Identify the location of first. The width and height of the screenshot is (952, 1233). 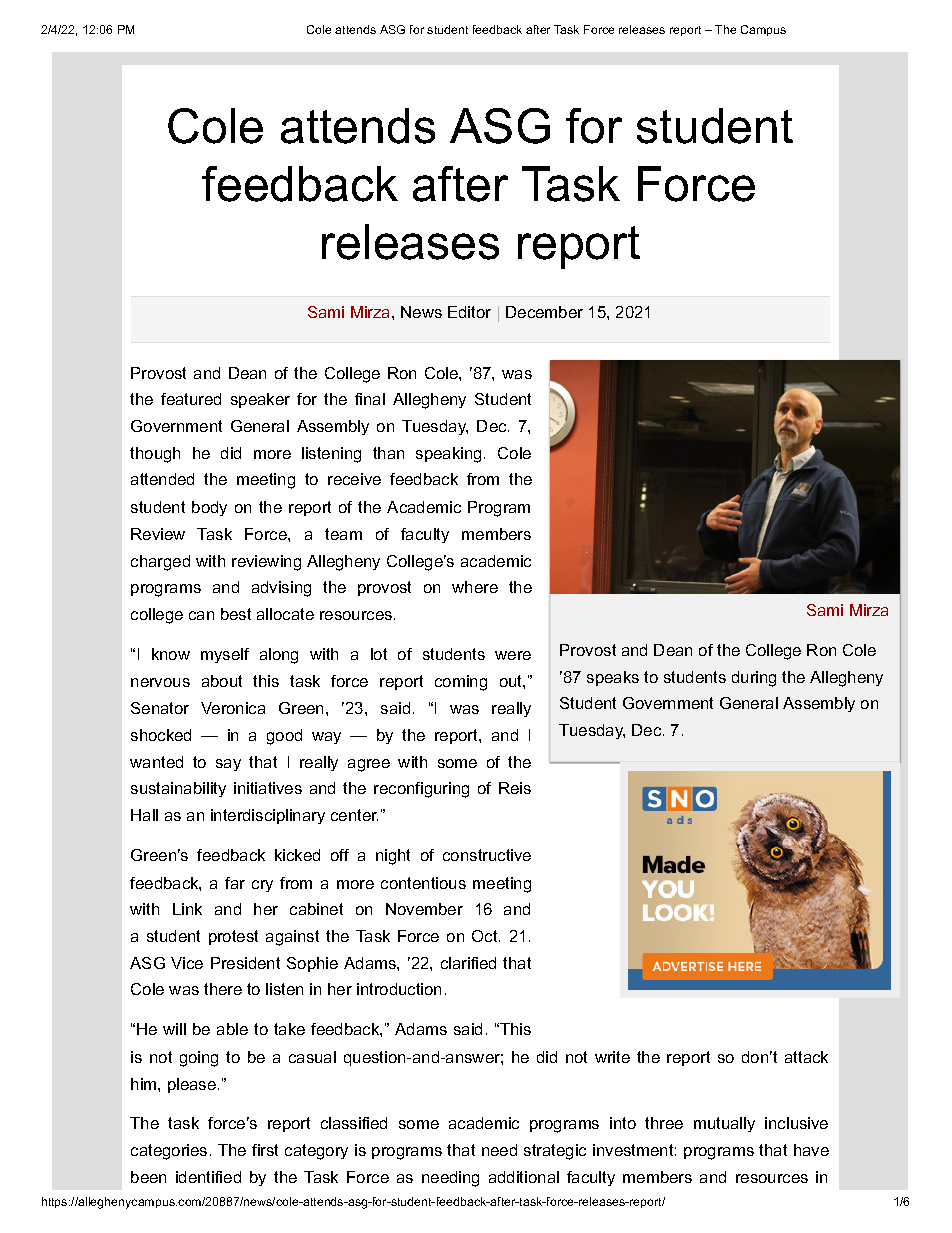
(265, 1150).
